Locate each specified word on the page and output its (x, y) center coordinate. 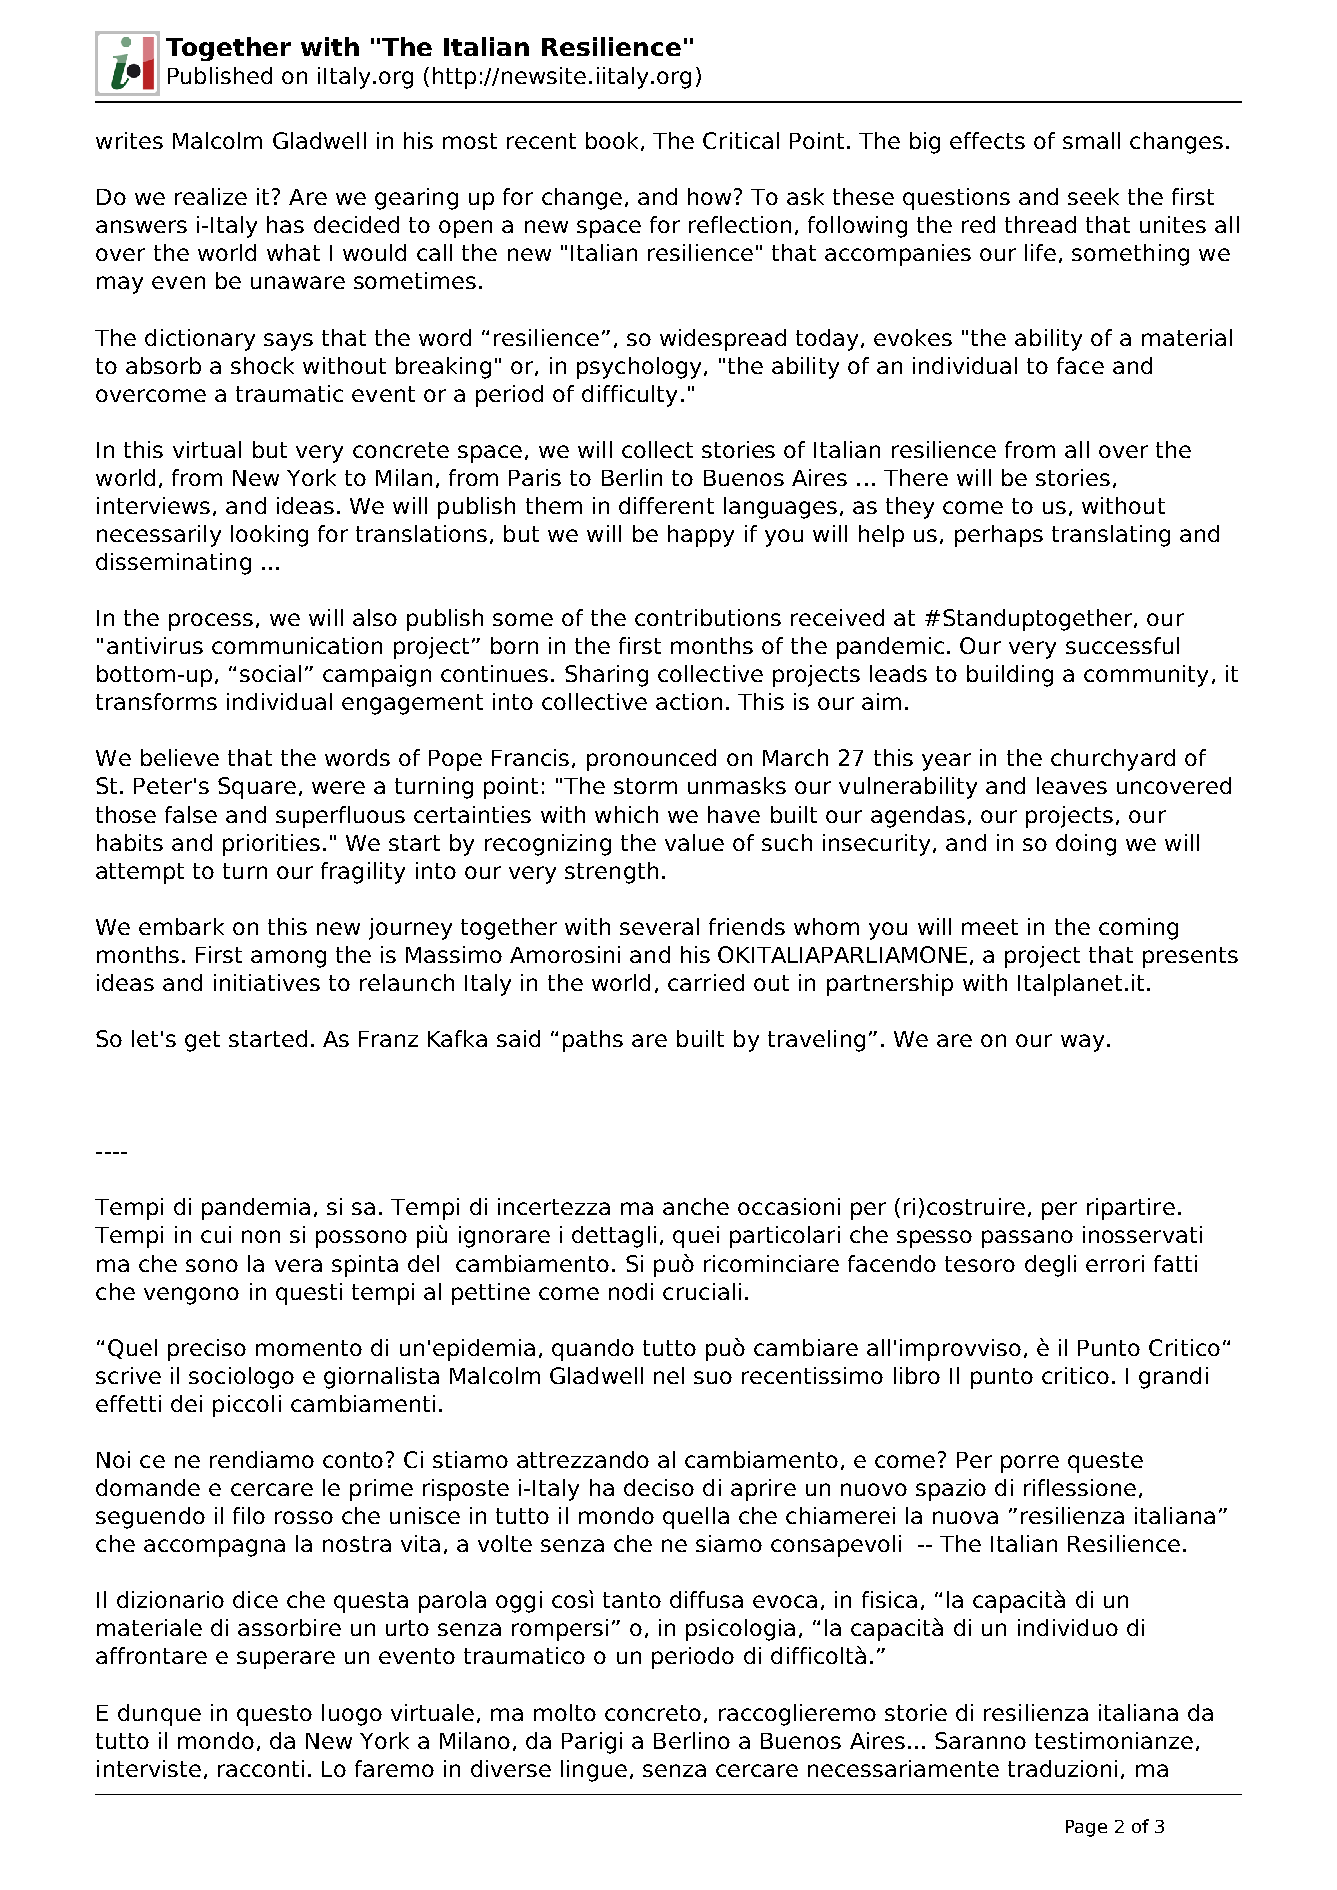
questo (274, 1715)
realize (211, 196)
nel (669, 1375)
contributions (708, 617)
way (1082, 1043)
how (711, 196)
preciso (207, 1350)
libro (917, 1375)
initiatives (267, 982)
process (211, 622)
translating (1111, 536)
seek (1093, 196)
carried (706, 982)
